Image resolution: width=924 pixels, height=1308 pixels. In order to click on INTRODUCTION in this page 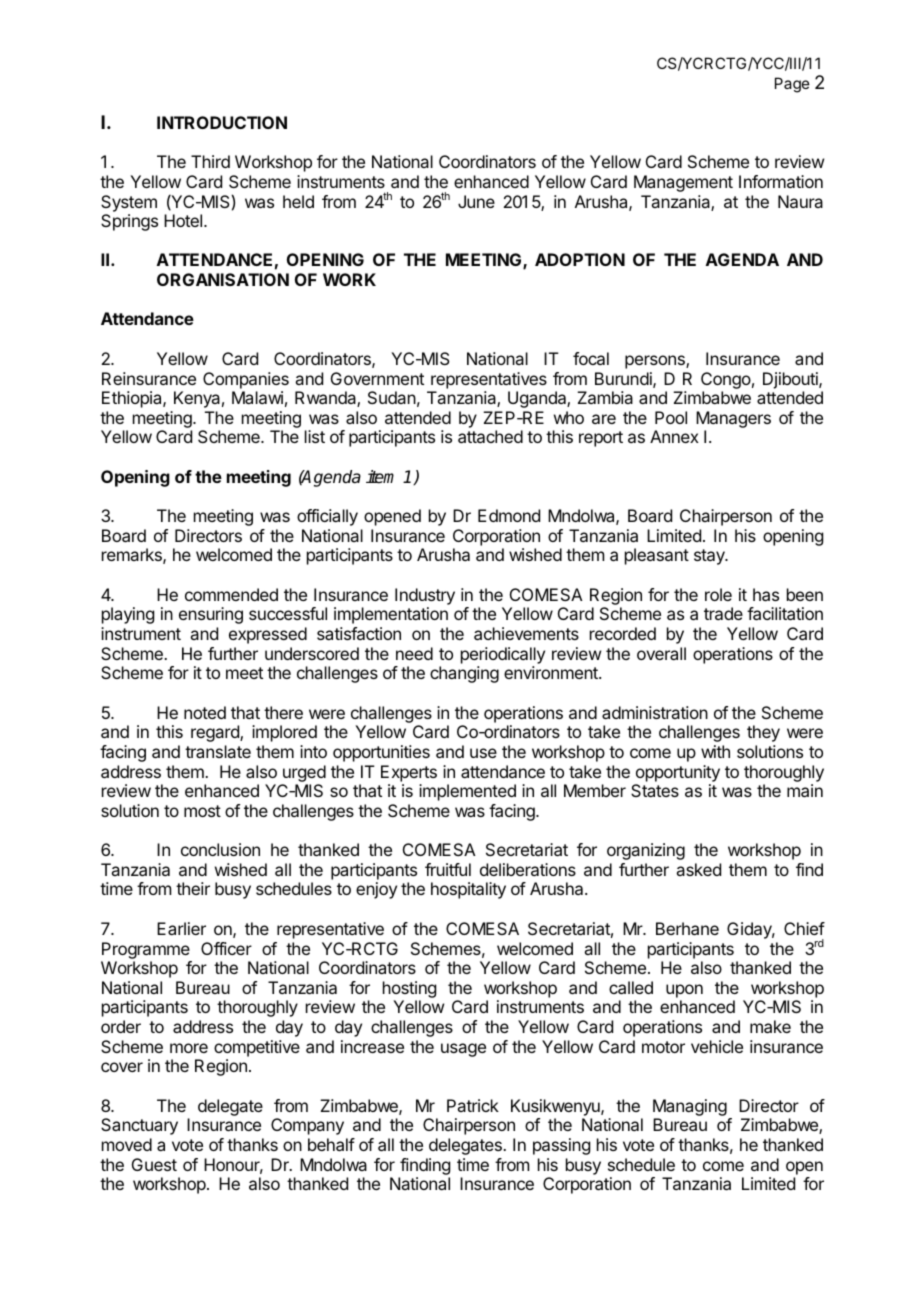, I will do `click(222, 122)`.
